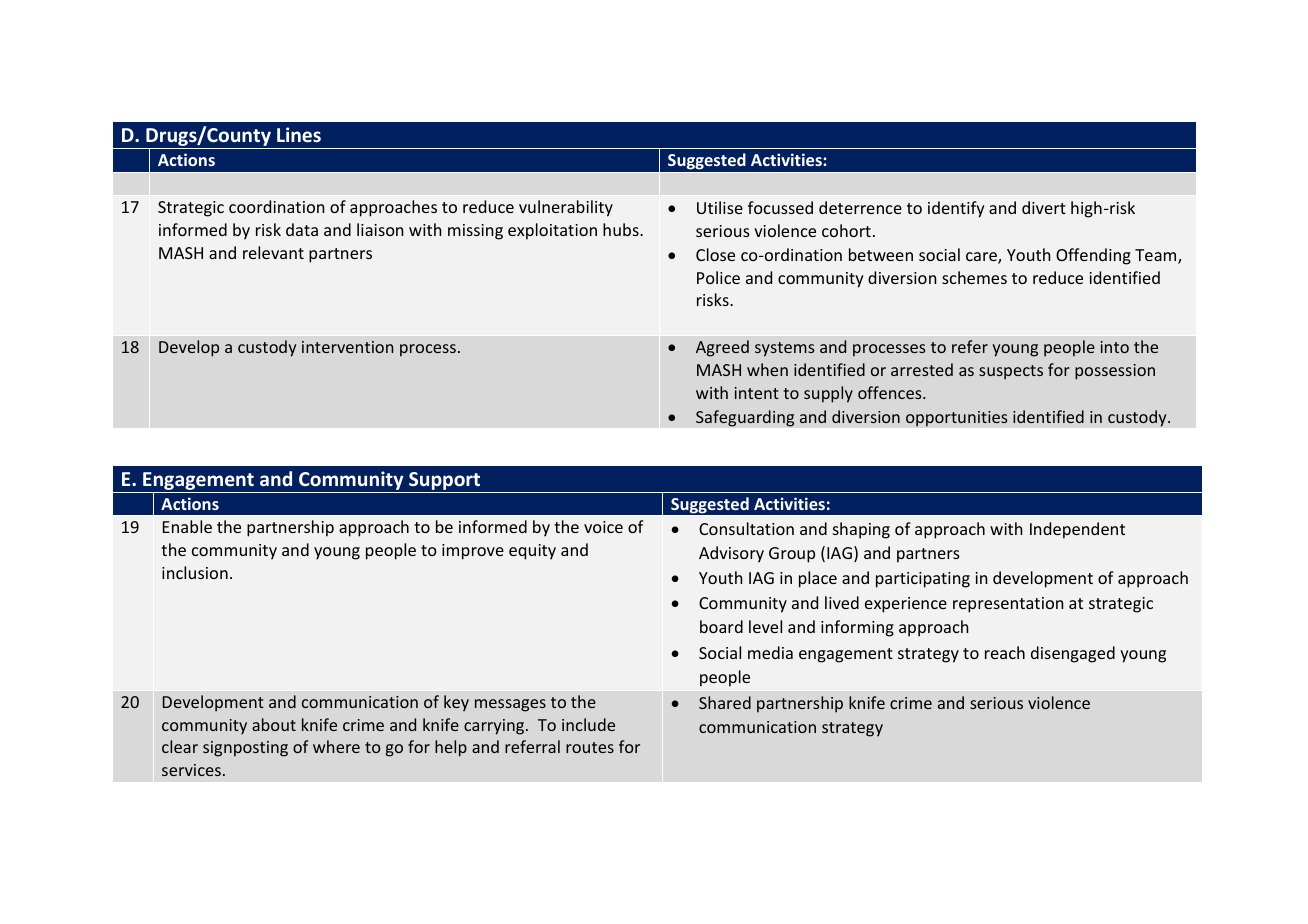 The image size is (1308, 924). What do you see at coordinates (757, 393) in the document?
I see `intent` at bounding box center [757, 393].
